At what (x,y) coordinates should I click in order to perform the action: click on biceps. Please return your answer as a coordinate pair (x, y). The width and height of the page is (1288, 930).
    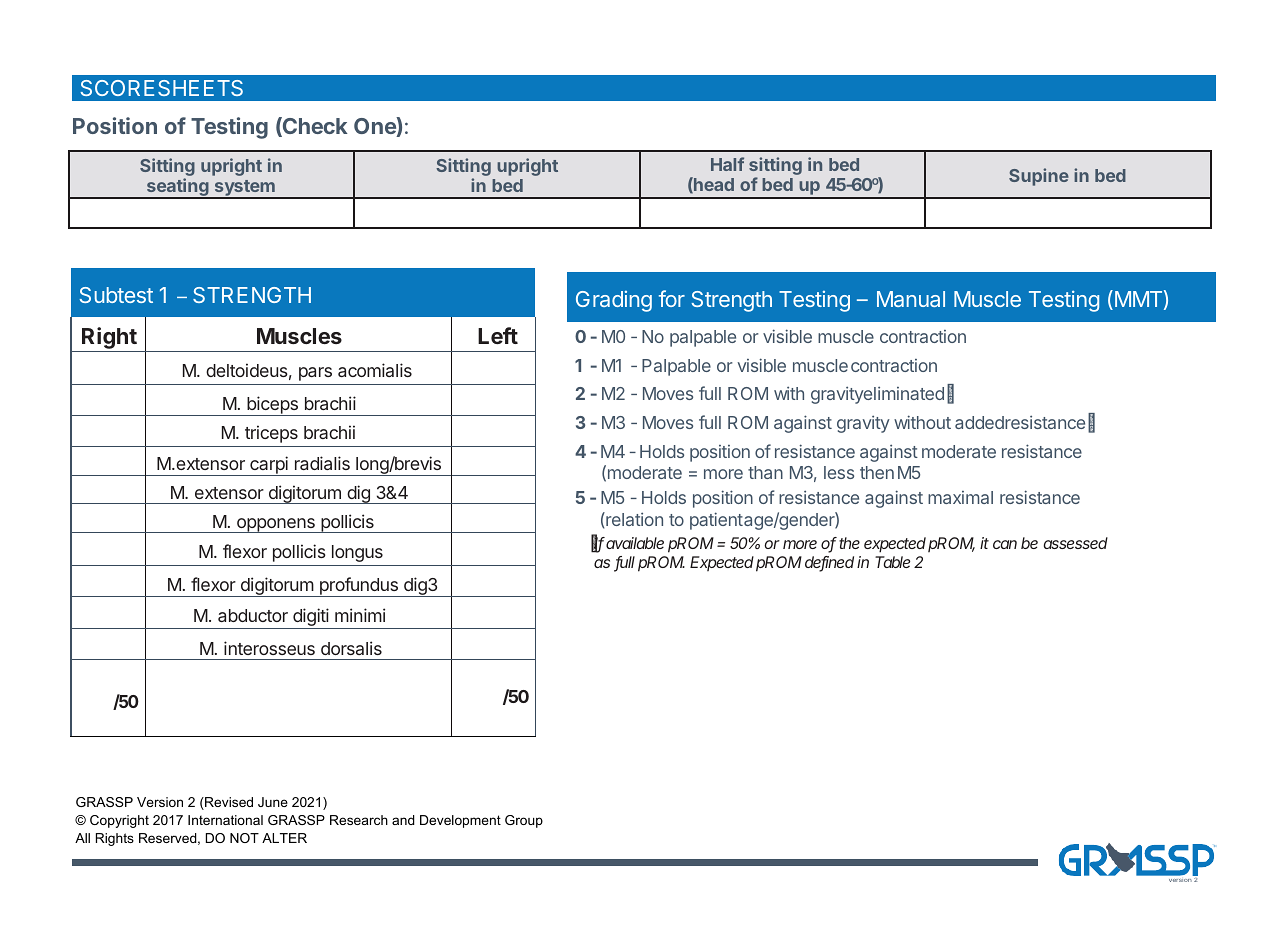
    Looking at the image, I should click on (272, 406).
